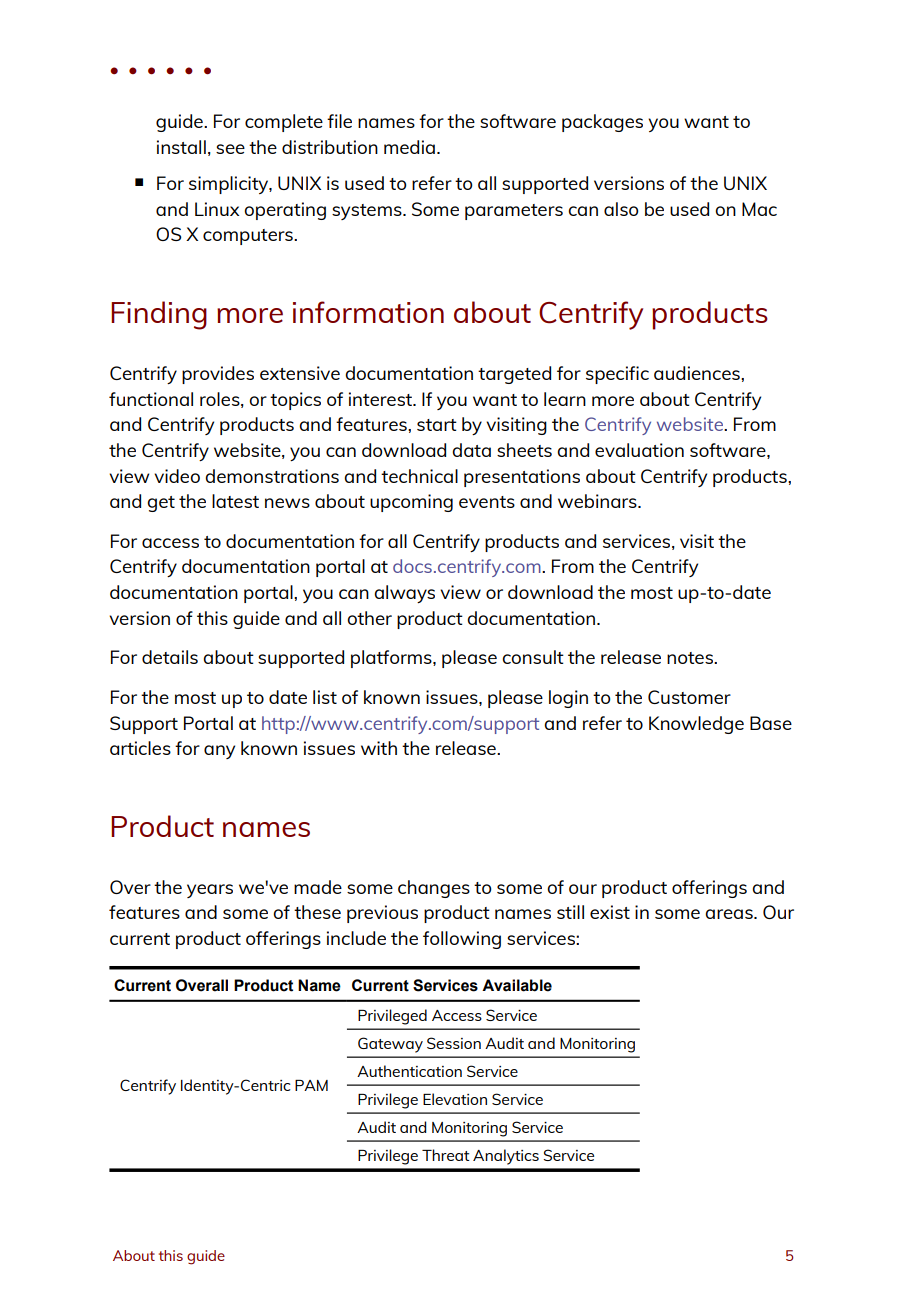 This image has width=924, height=1308. Describe the element at coordinates (230, 149) in the image. I see `see` at that location.
